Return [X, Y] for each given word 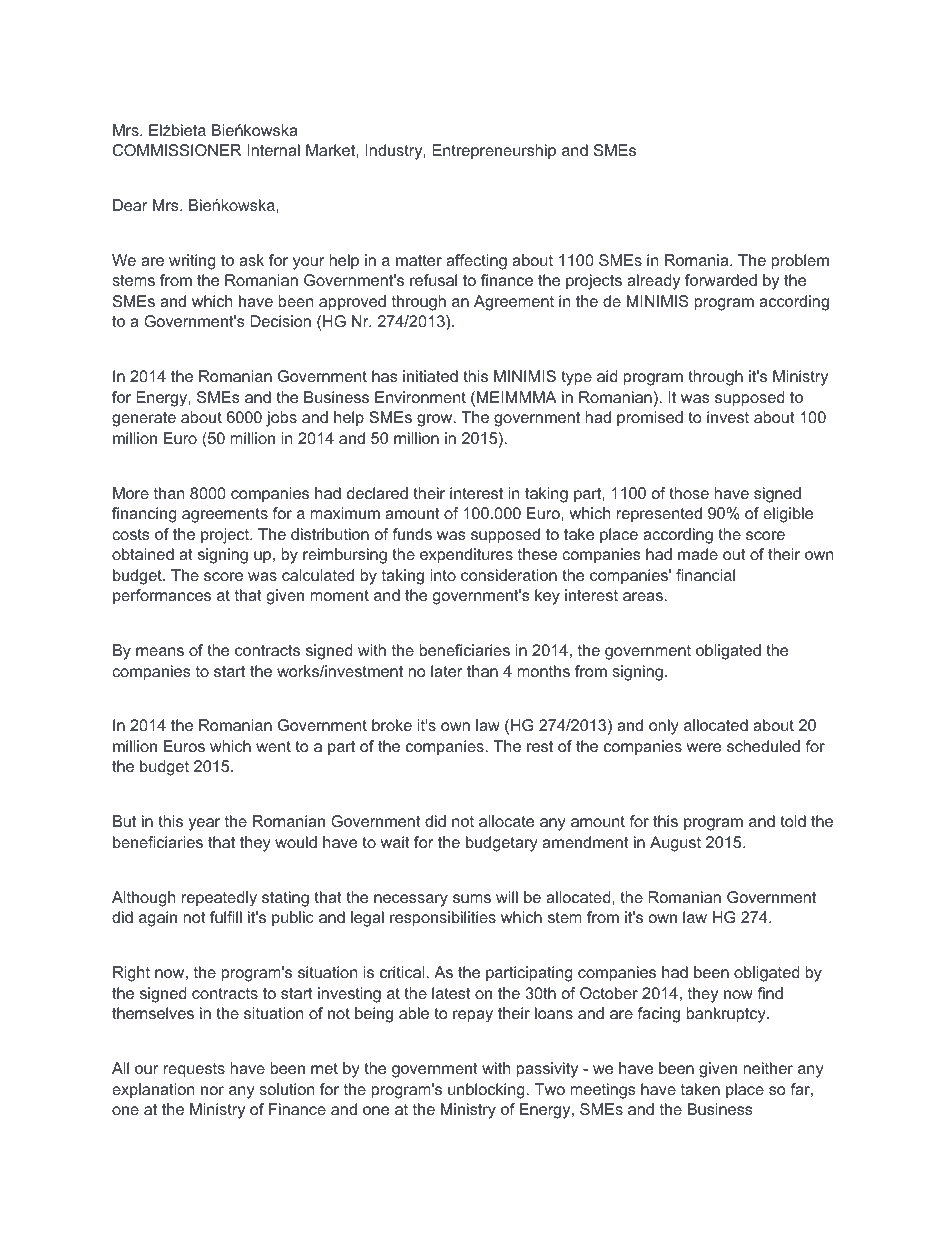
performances [162, 597]
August [675, 844]
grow [436, 420]
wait [395, 842]
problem [800, 262]
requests [194, 1070]
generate [144, 419]
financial [705, 575]
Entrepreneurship [494, 152]
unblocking [487, 1091]
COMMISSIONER [177, 150]
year [204, 824]
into [443, 575]
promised [650, 419]
